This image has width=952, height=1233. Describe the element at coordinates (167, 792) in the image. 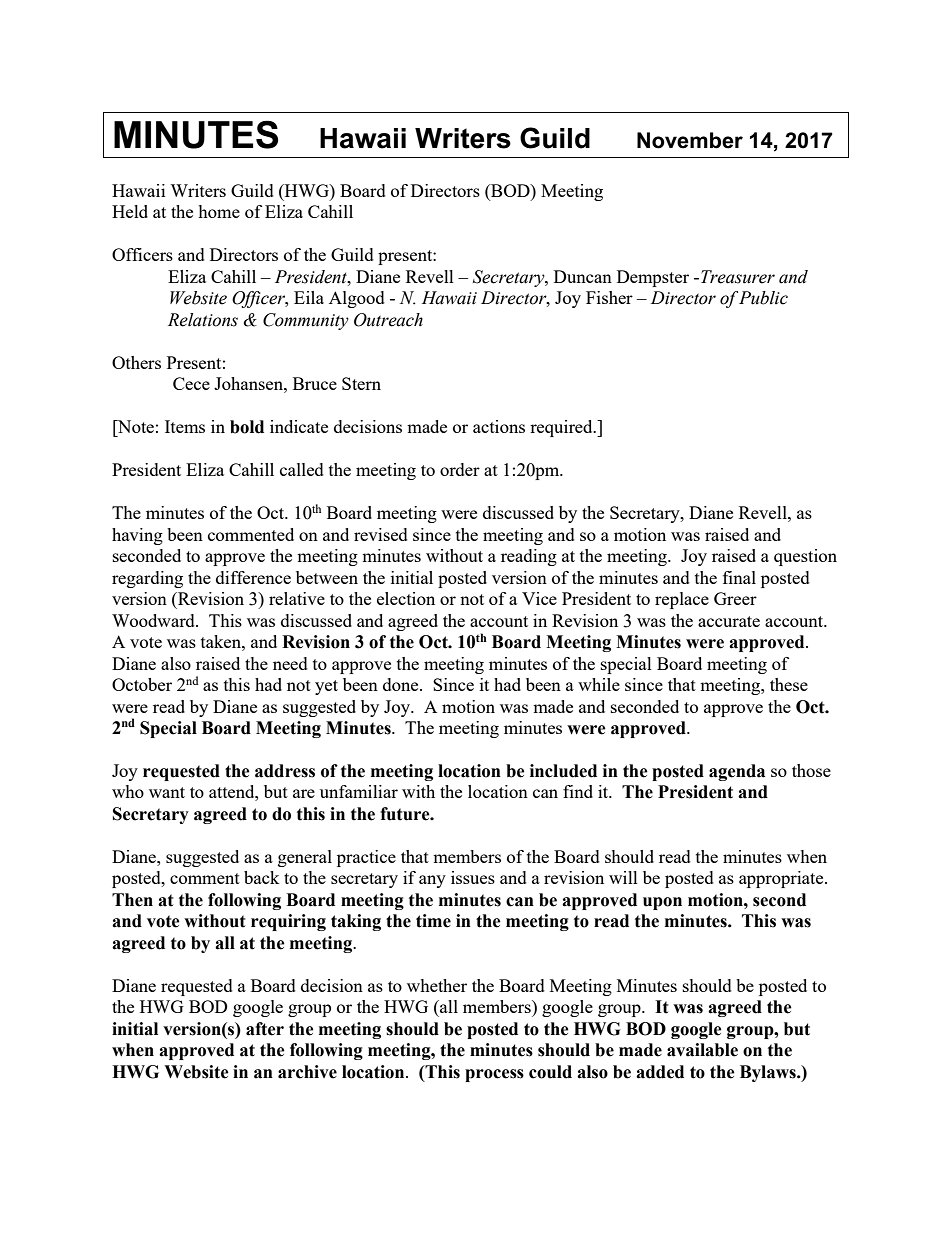

I see `want` at that location.
